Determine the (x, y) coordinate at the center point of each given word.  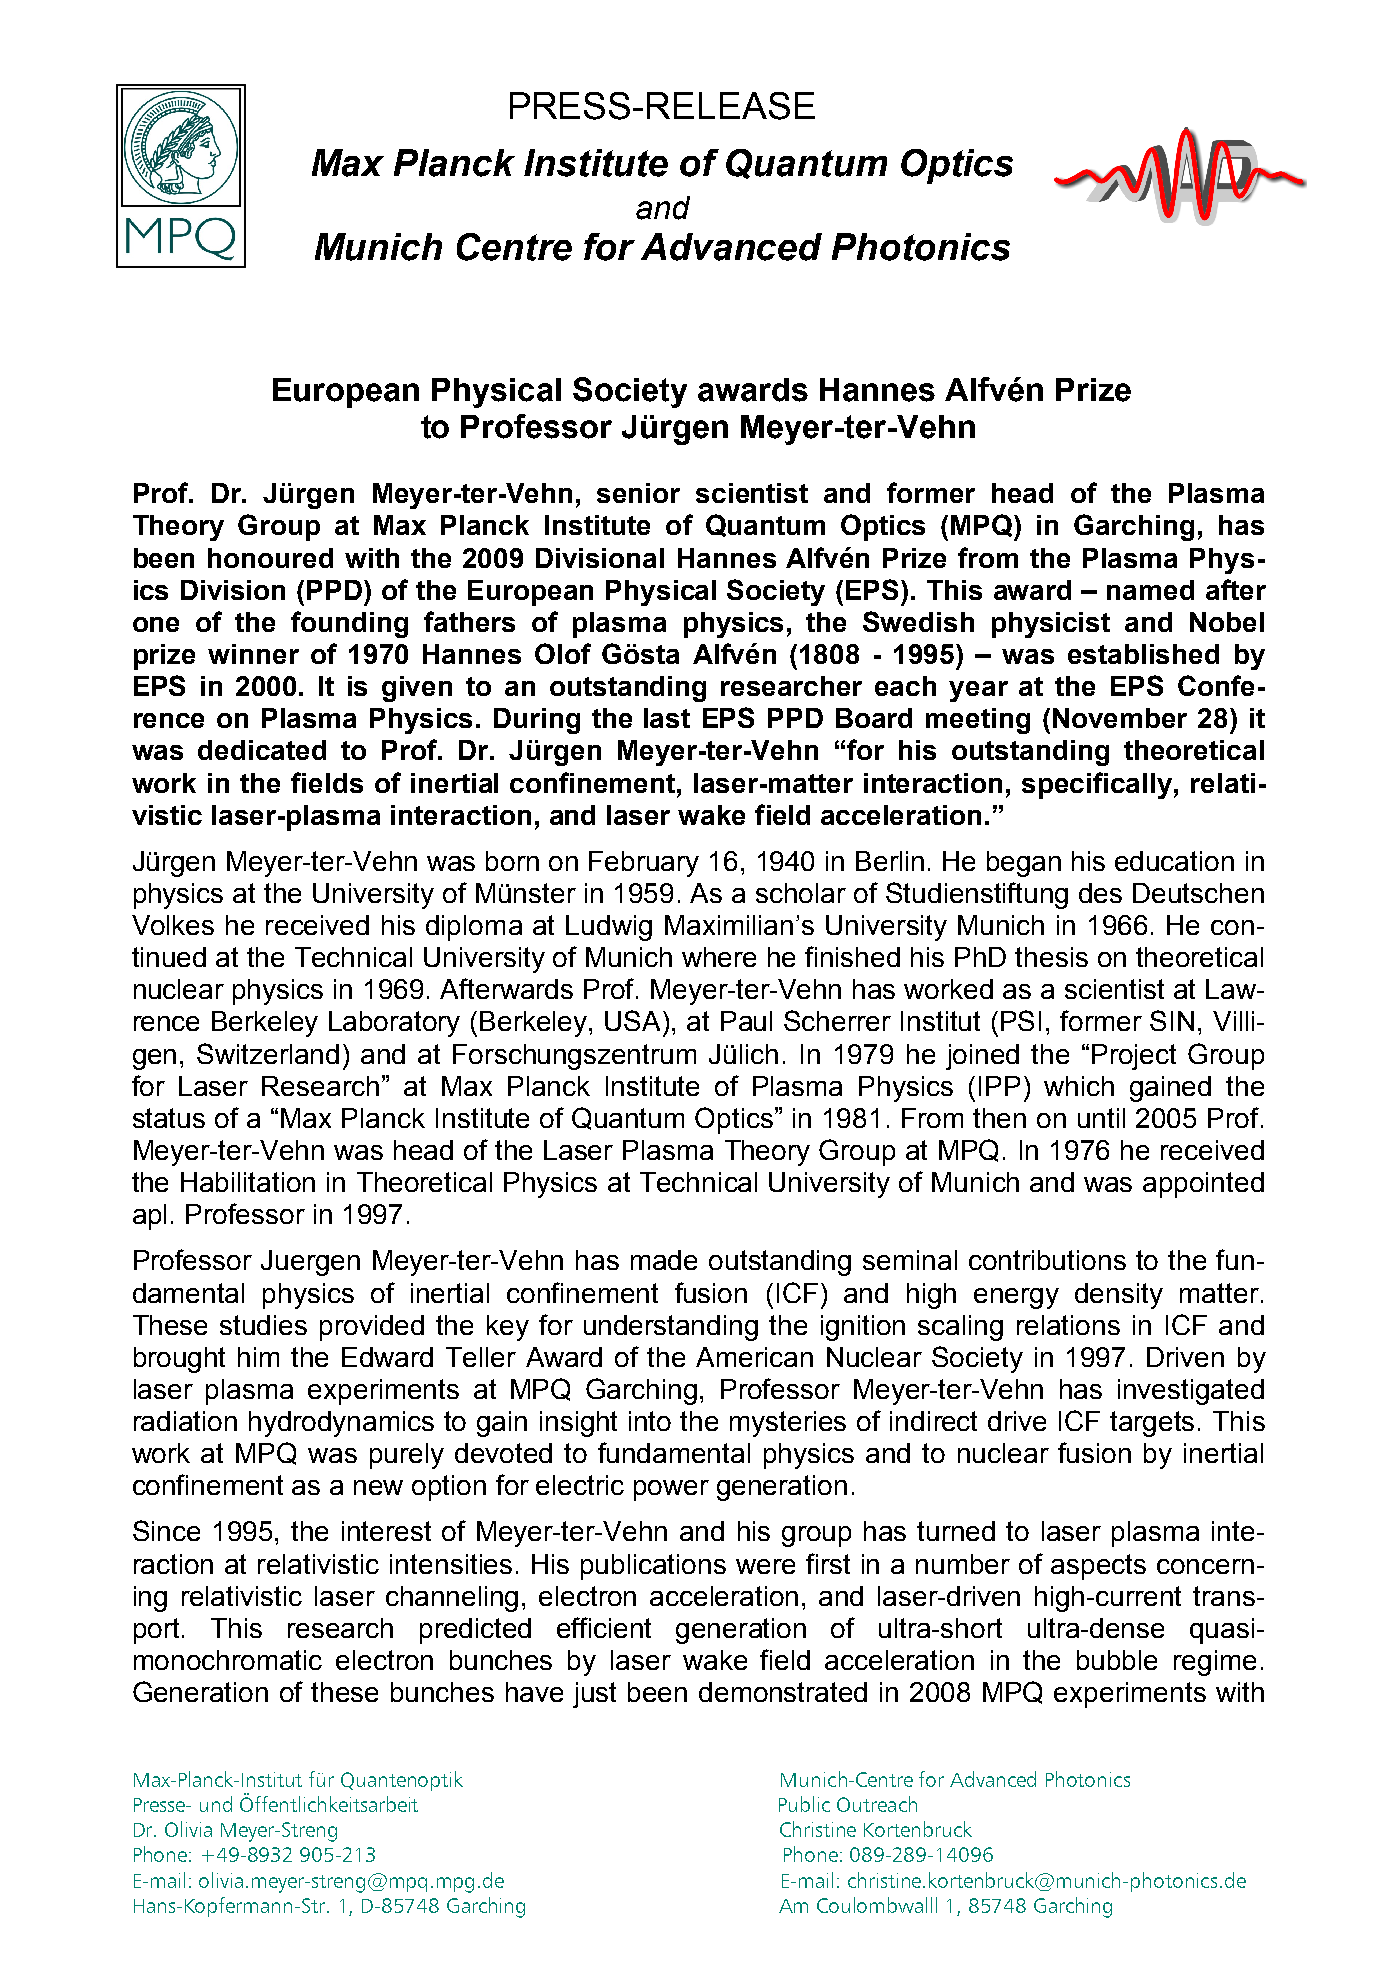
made (664, 1260)
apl (149, 1217)
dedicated (262, 750)
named (1150, 590)
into (650, 1421)
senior (638, 493)
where (719, 957)
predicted (475, 1631)
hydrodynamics (341, 1424)
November (1120, 718)
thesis (1051, 957)
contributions (1047, 1260)
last (667, 718)
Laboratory (394, 1024)
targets (1152, 1424)
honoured (270, 558)
